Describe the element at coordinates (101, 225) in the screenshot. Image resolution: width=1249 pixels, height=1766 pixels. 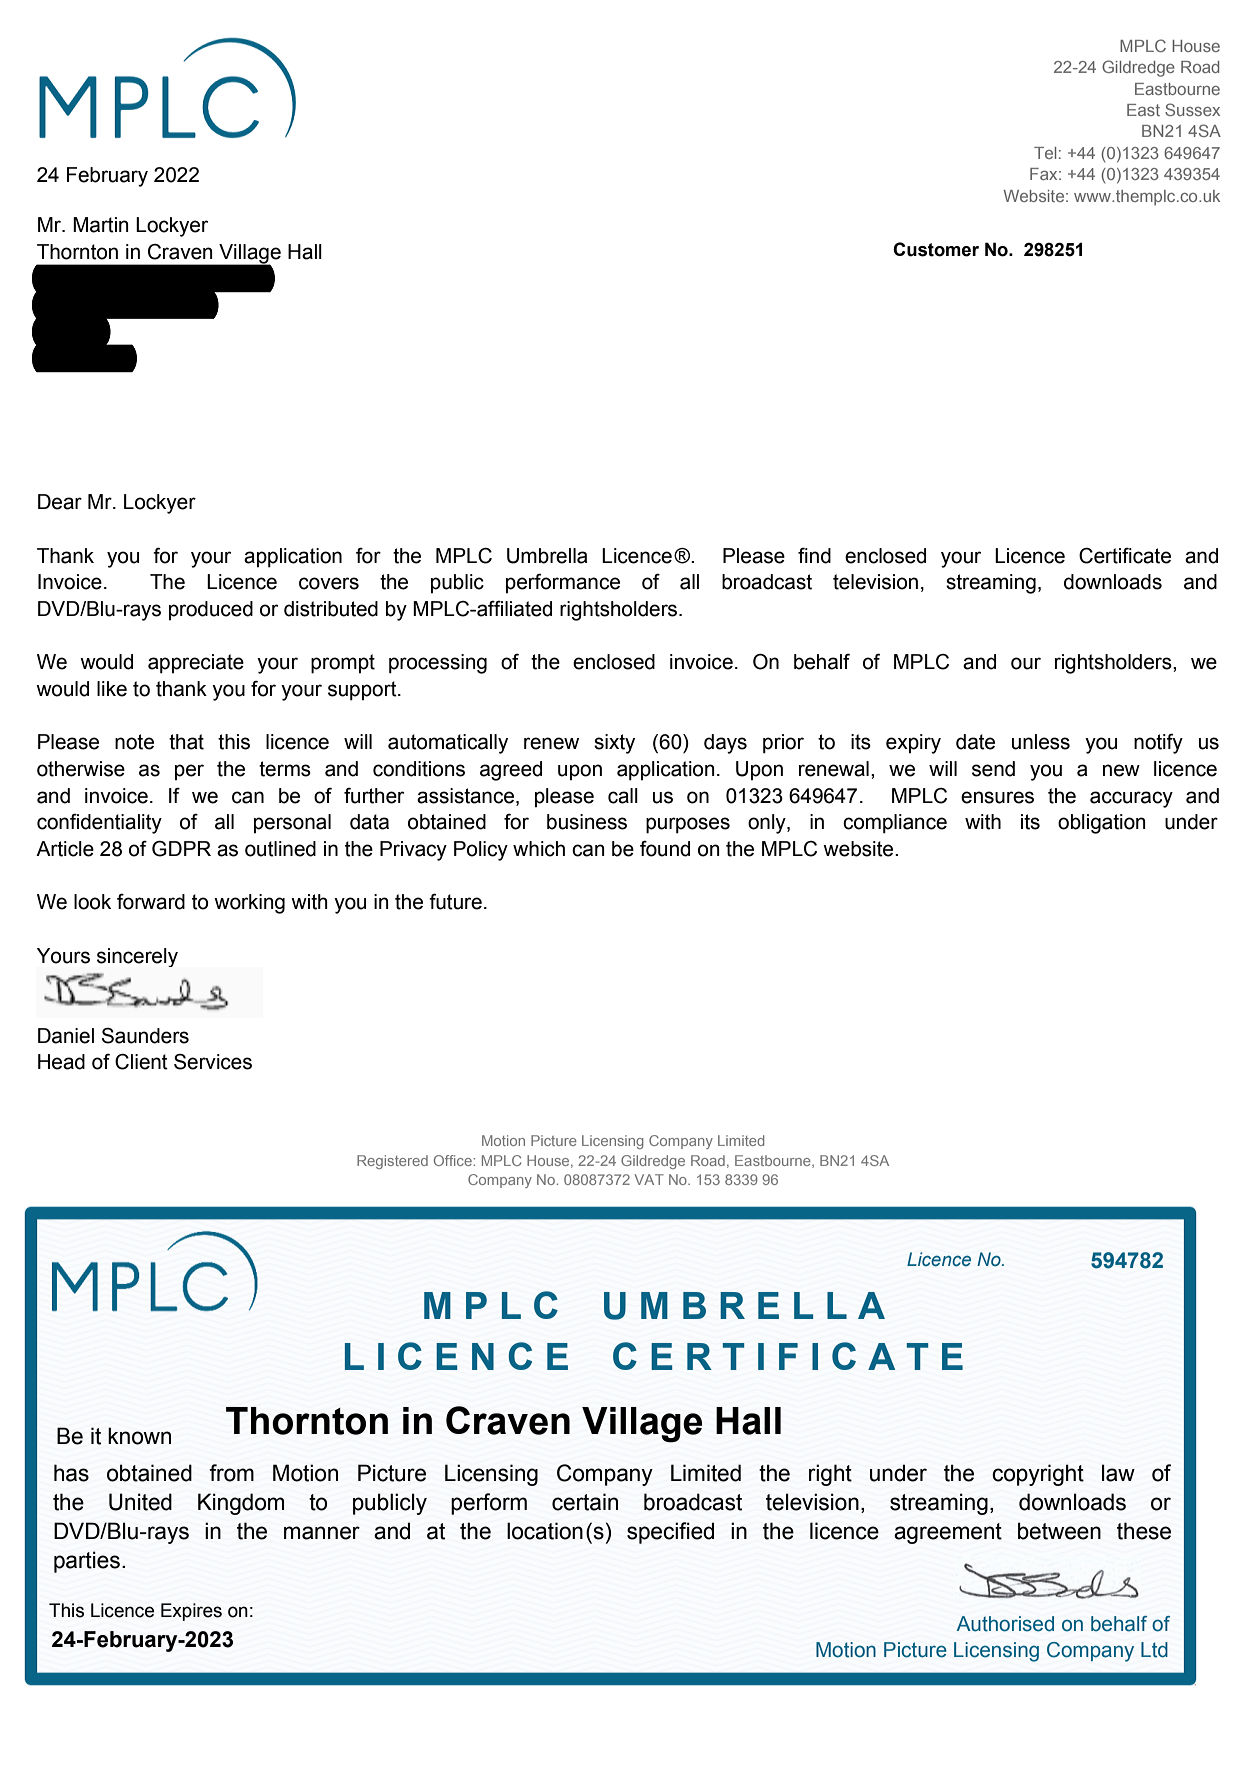
I see `Martin` at that location.
